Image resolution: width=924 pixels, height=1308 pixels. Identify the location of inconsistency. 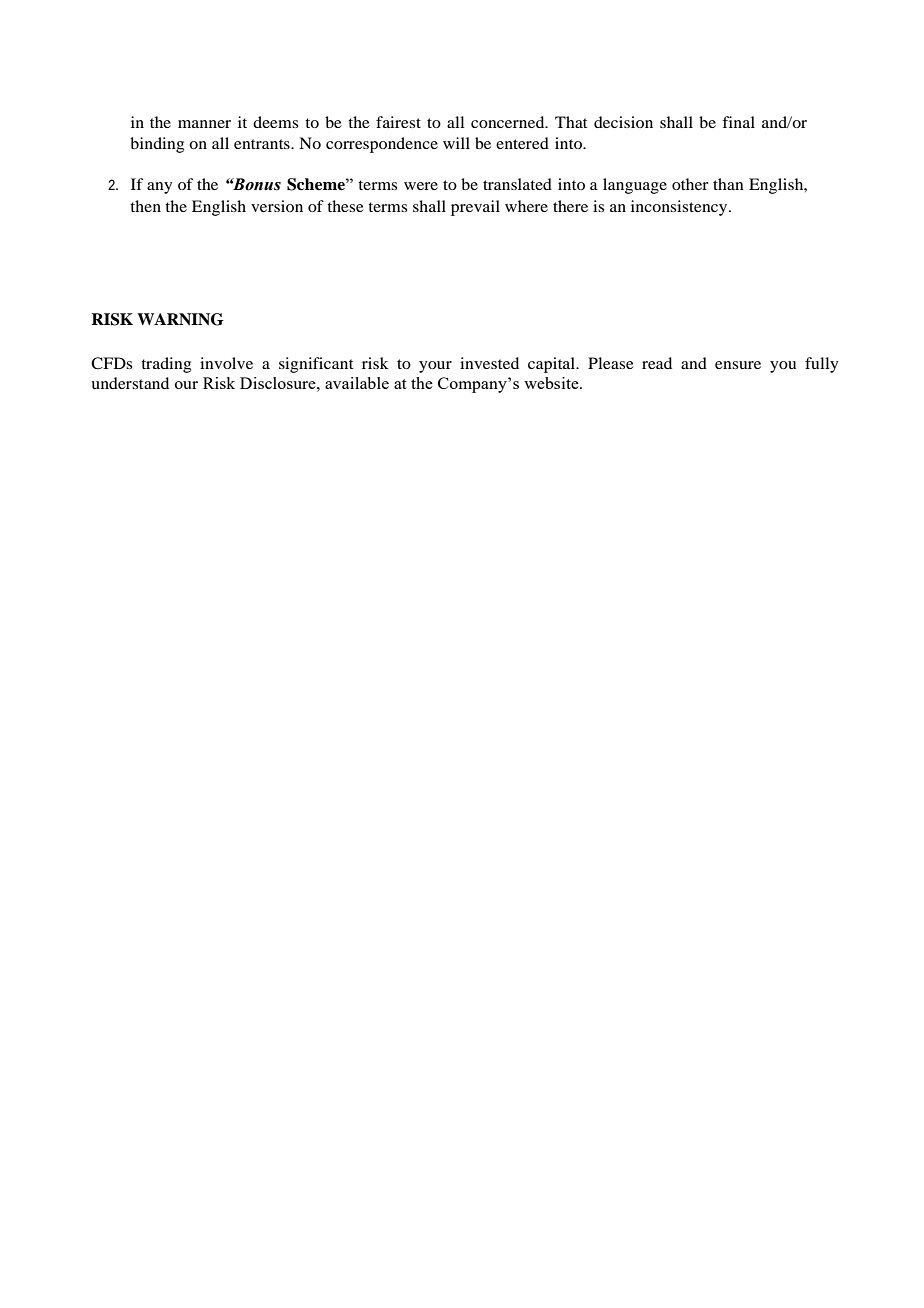
(680, 208).
